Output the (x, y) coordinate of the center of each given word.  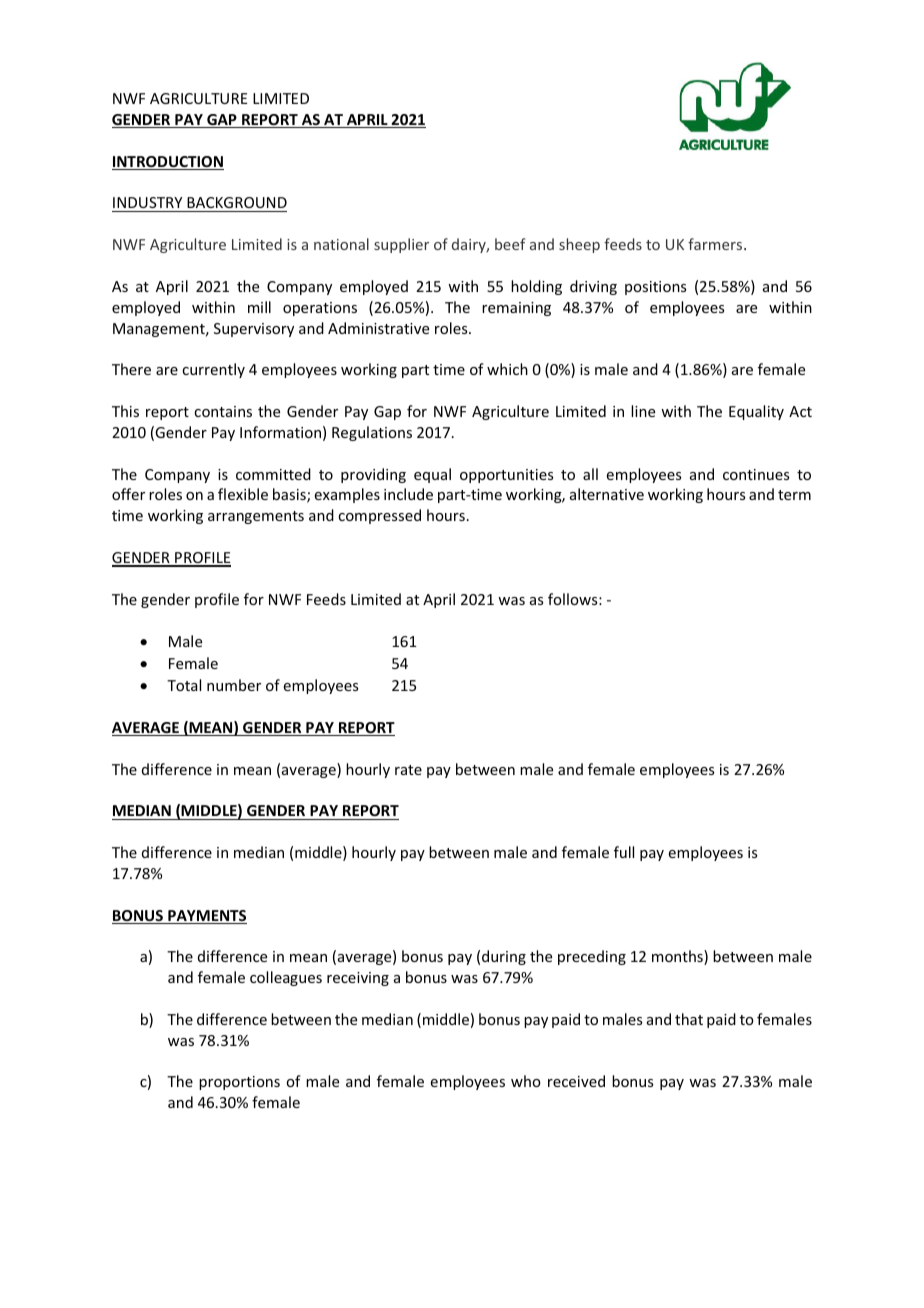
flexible (243, 494)
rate (408, 770)
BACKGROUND (237, 202)
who (526, 1081)
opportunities (506, 476)
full (624, 852)
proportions (239, 1083)
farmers (716, 244)
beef (510, 244)
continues (756, 474)
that (689, 1019)
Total (184, 685)
